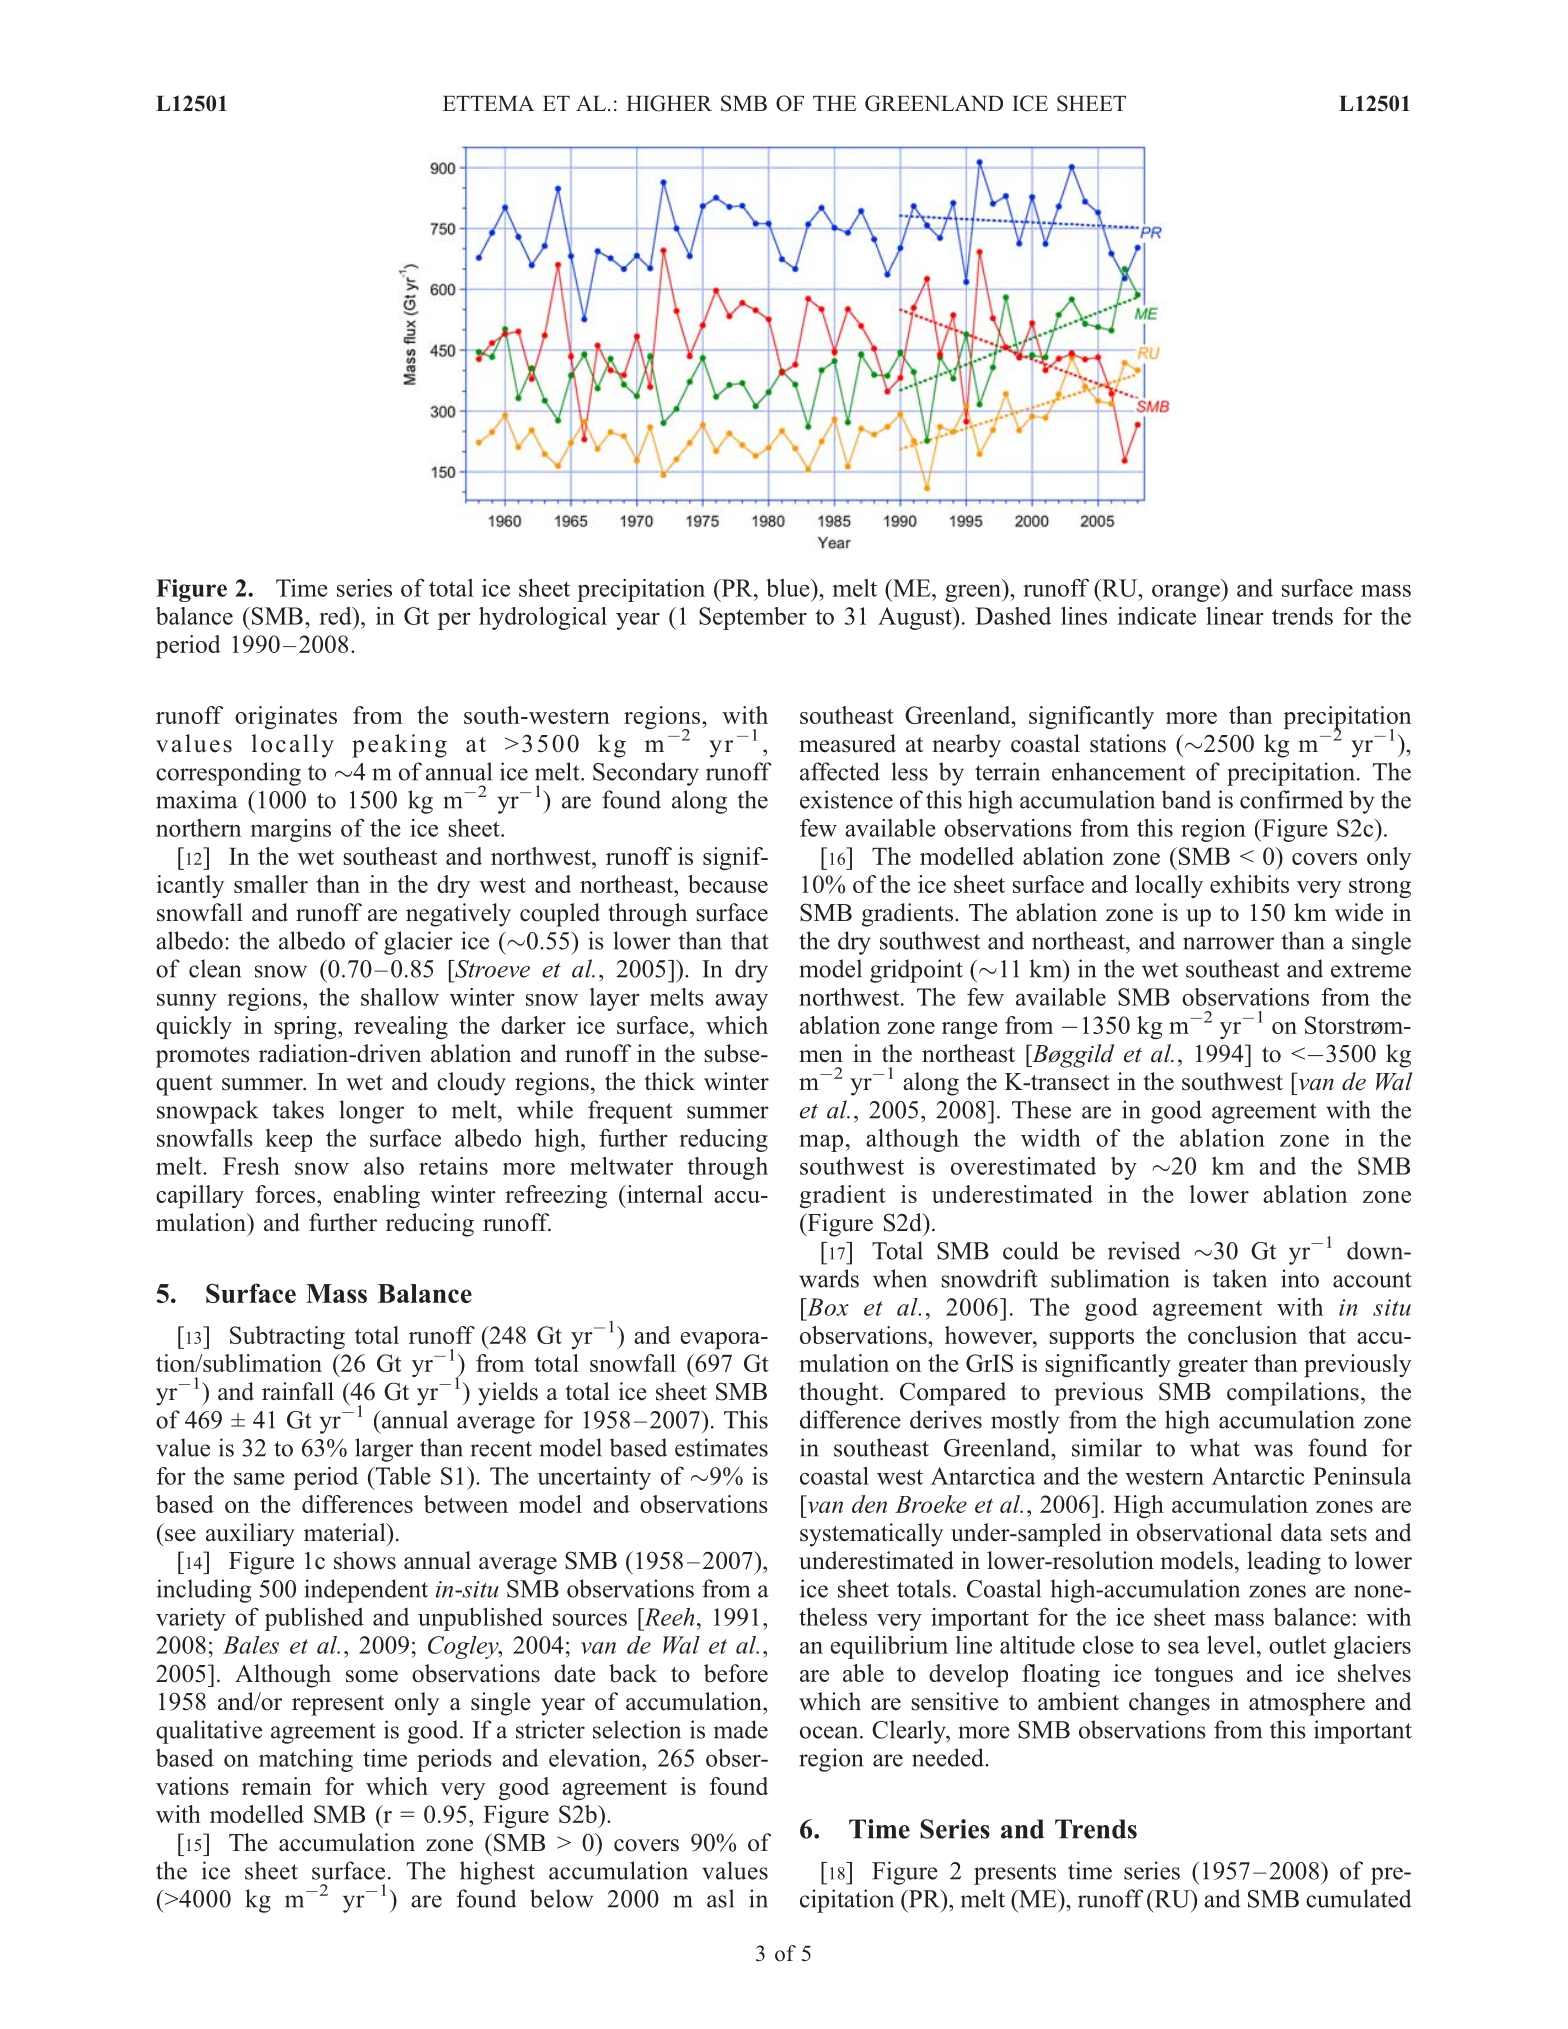  I want to click on September, so click(753, 618).
